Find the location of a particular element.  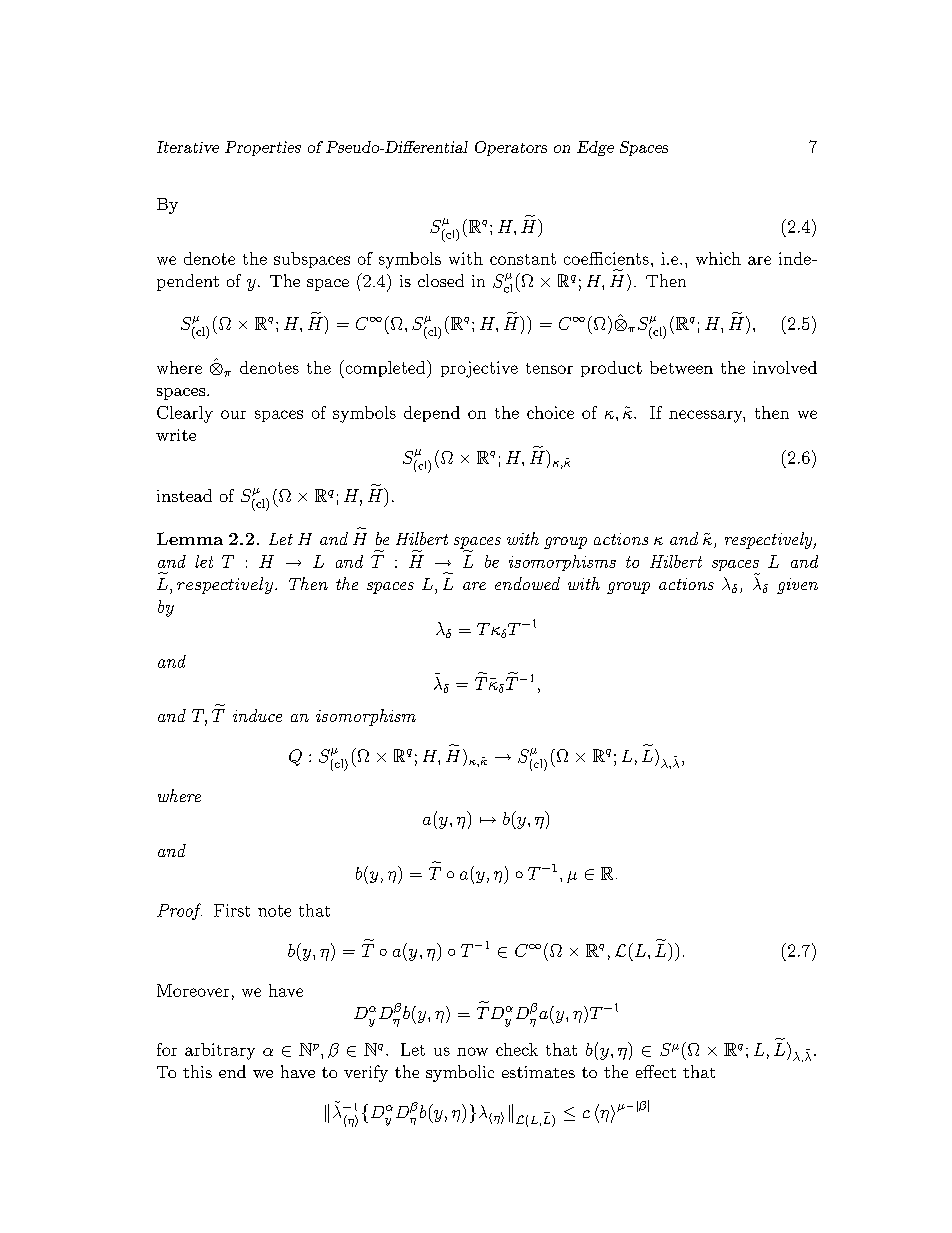

arbitrary is located at coordinates (220, 1051).
